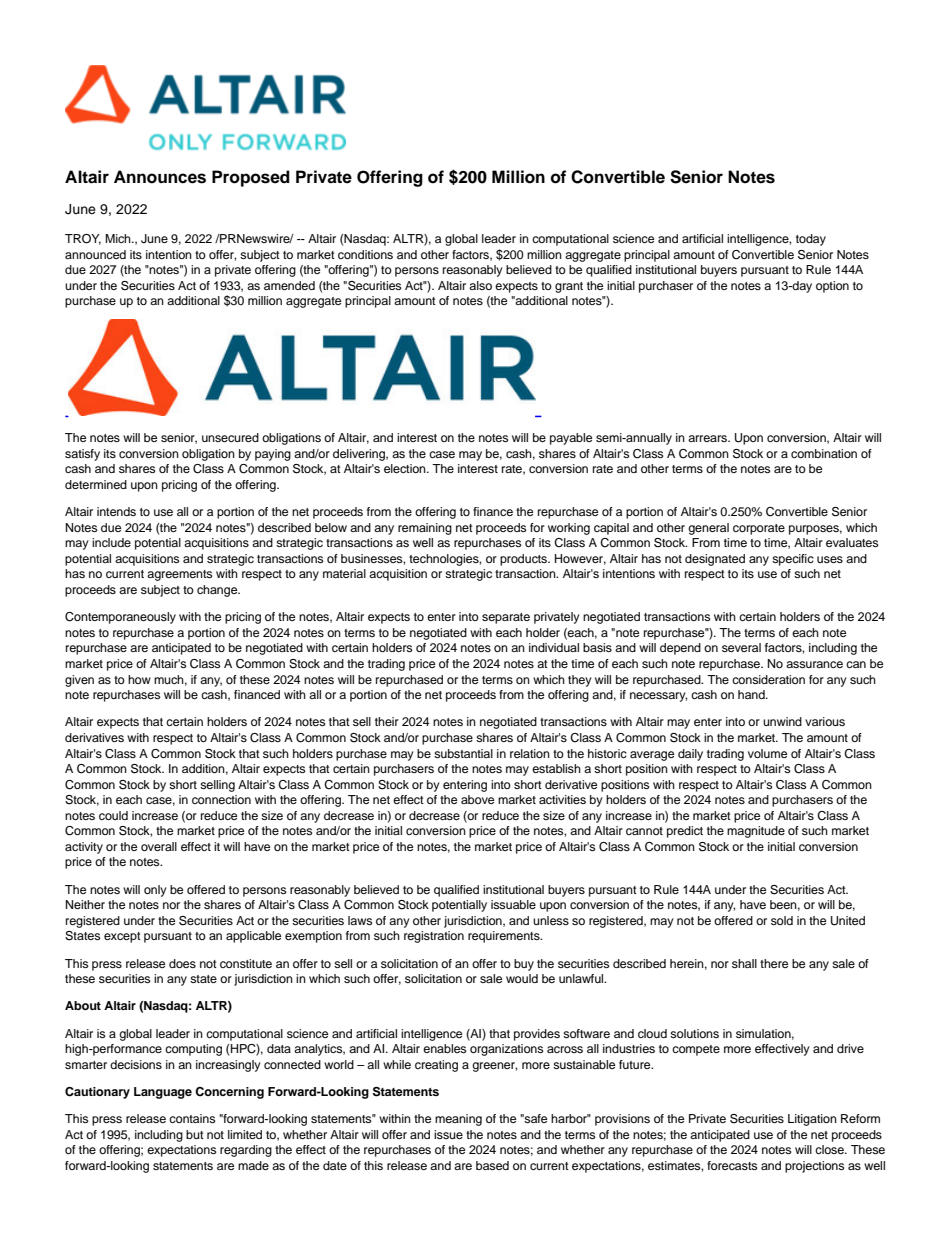  I want to click on general, so click(708, 529).
